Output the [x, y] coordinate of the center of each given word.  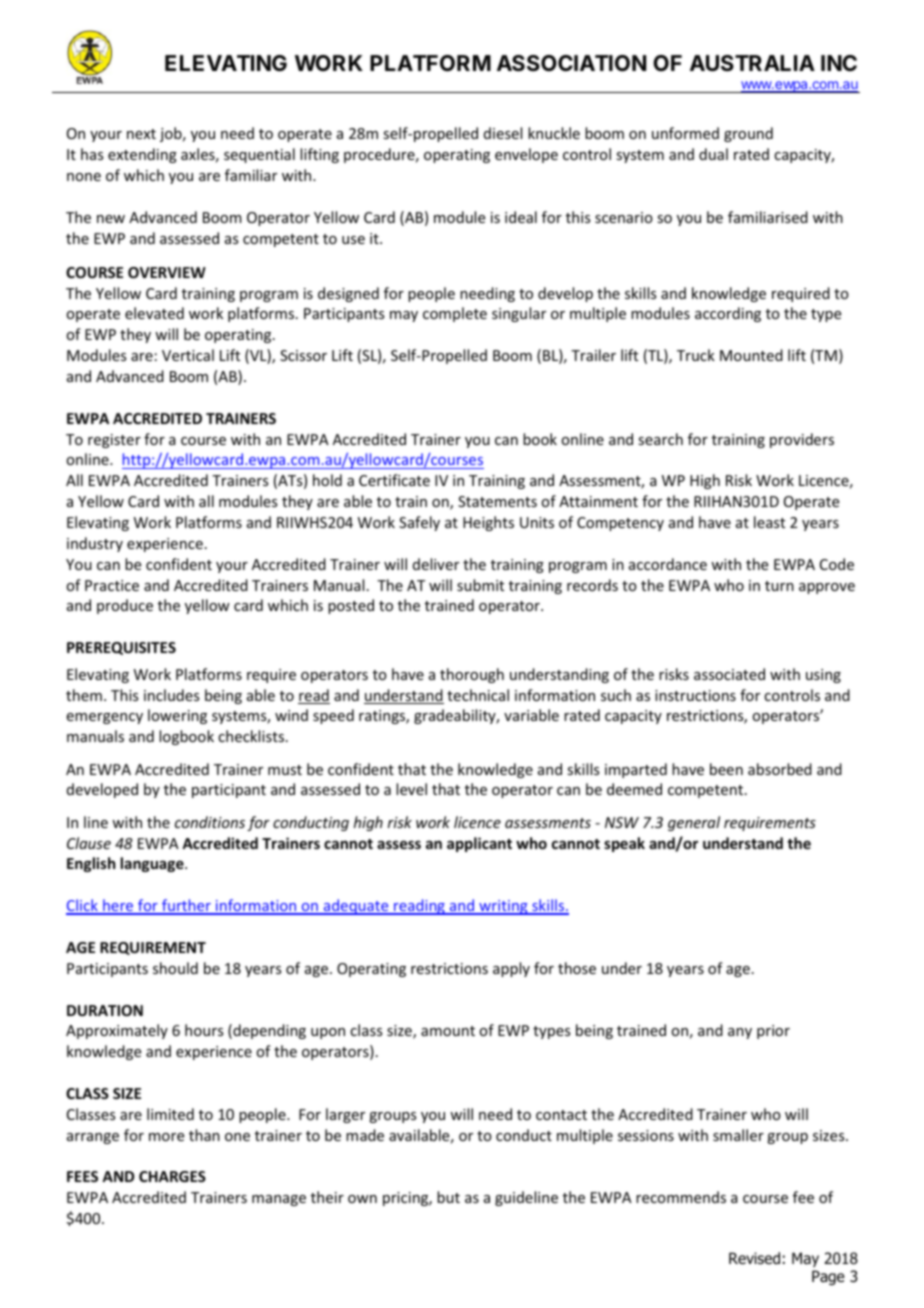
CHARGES [172, 1176]
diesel [503, 133]
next [141, 134]
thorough [472, 675]
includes [171, 695]
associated [729, 674]
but [448, 1197]
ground [748, 134]
